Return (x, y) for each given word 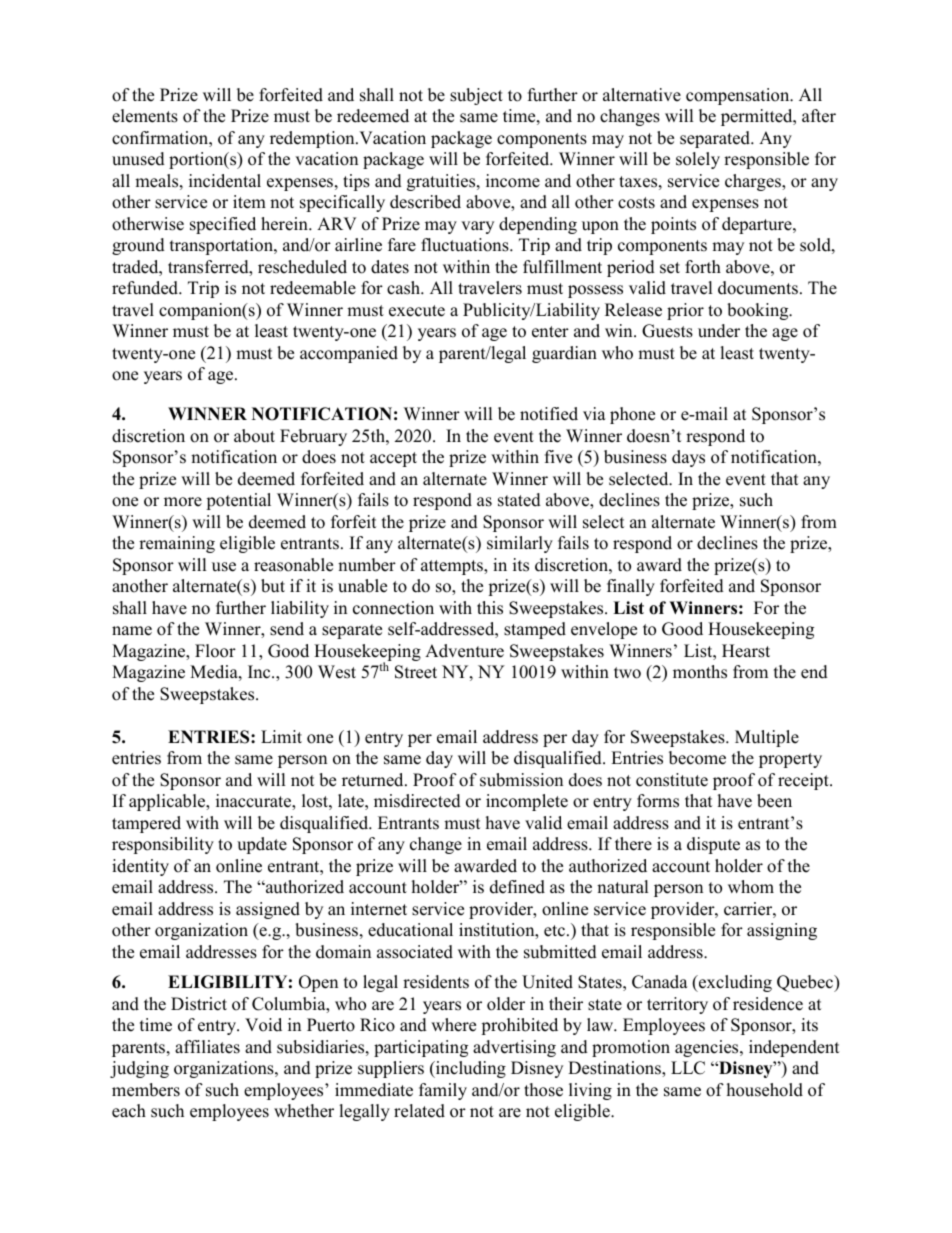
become (697, 758)
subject (476, 96)
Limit (281, 736)
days (688, 458)
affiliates (207, 1047)
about (254, 436)
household (765, 1090)
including (470, 1069)
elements (145, 116)
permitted (758, 117)
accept (393, 459)
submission (521, 780)
